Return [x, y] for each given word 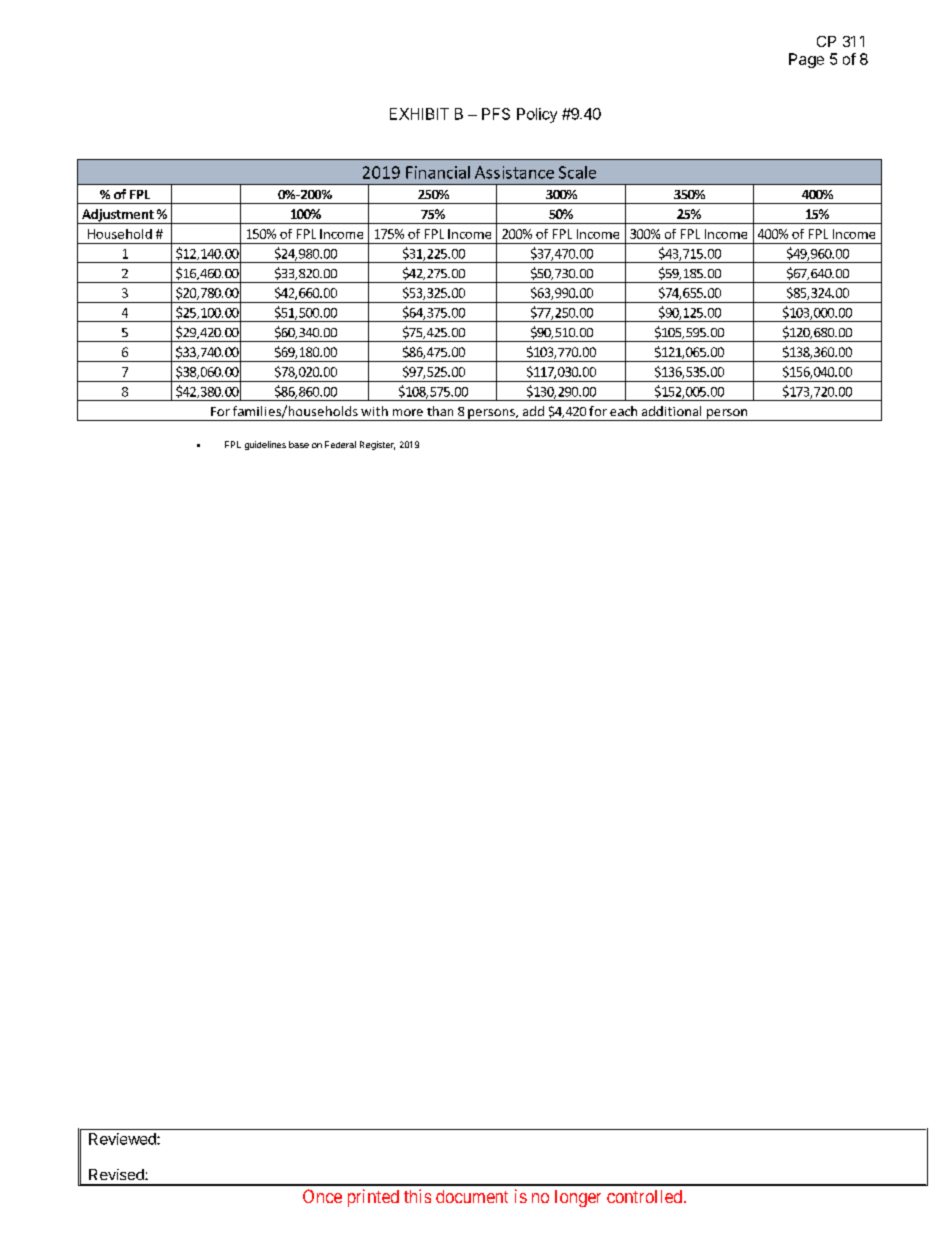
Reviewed [123, 1139]
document [472, 1196]
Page [806, 60]
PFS [496, 114]
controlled [644, 1196]
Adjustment [118, 216]
